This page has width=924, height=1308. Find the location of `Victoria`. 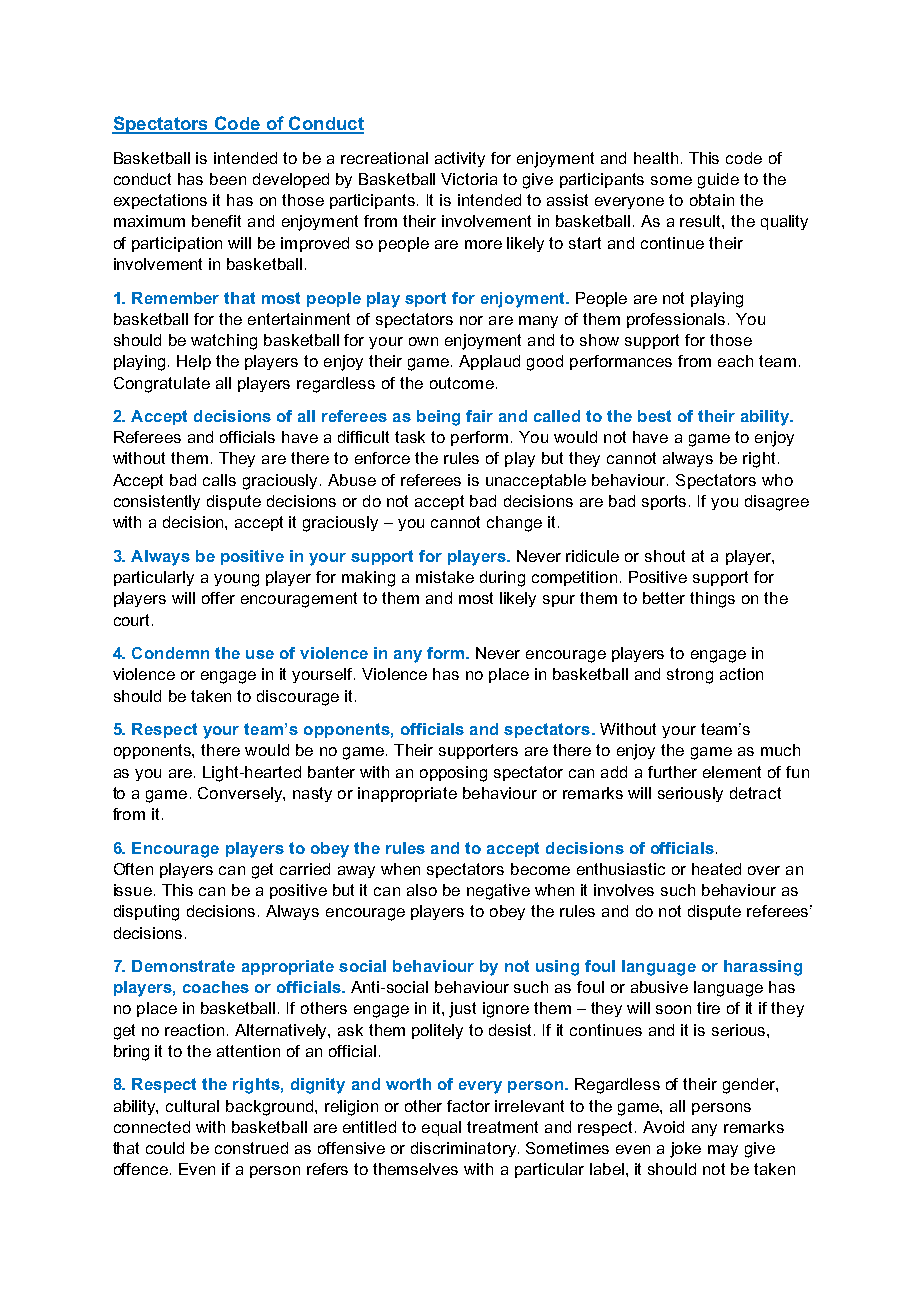

Victoria is located at coordinates (469, 179).
